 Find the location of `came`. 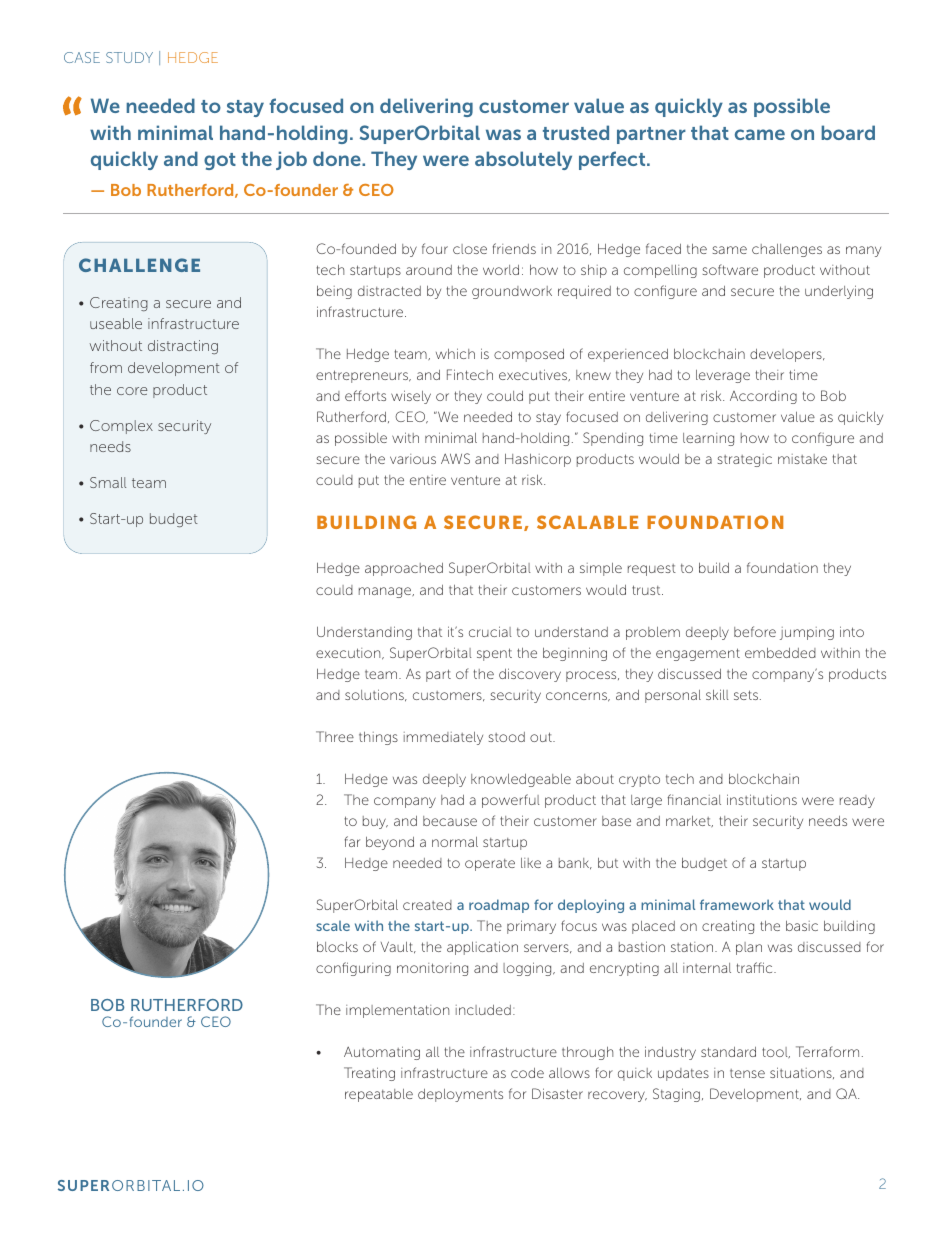

came is located at coordinates (760, 134).
